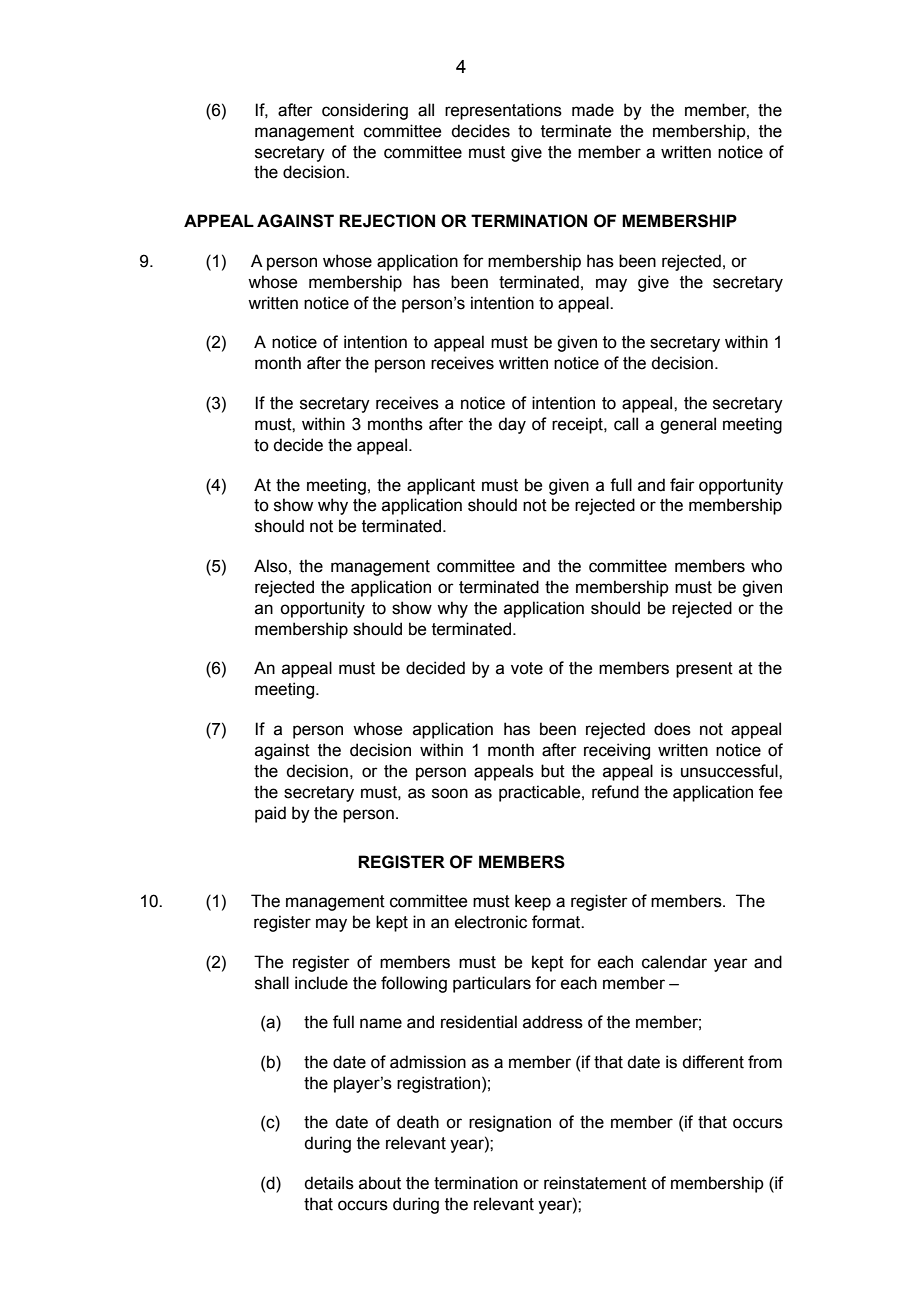 Image resolution: width=924 pixels, height=1307 pixels. What do you see at coordinates (770, 792) in the document?
I see `fee` at bounding box center [770, 792].
